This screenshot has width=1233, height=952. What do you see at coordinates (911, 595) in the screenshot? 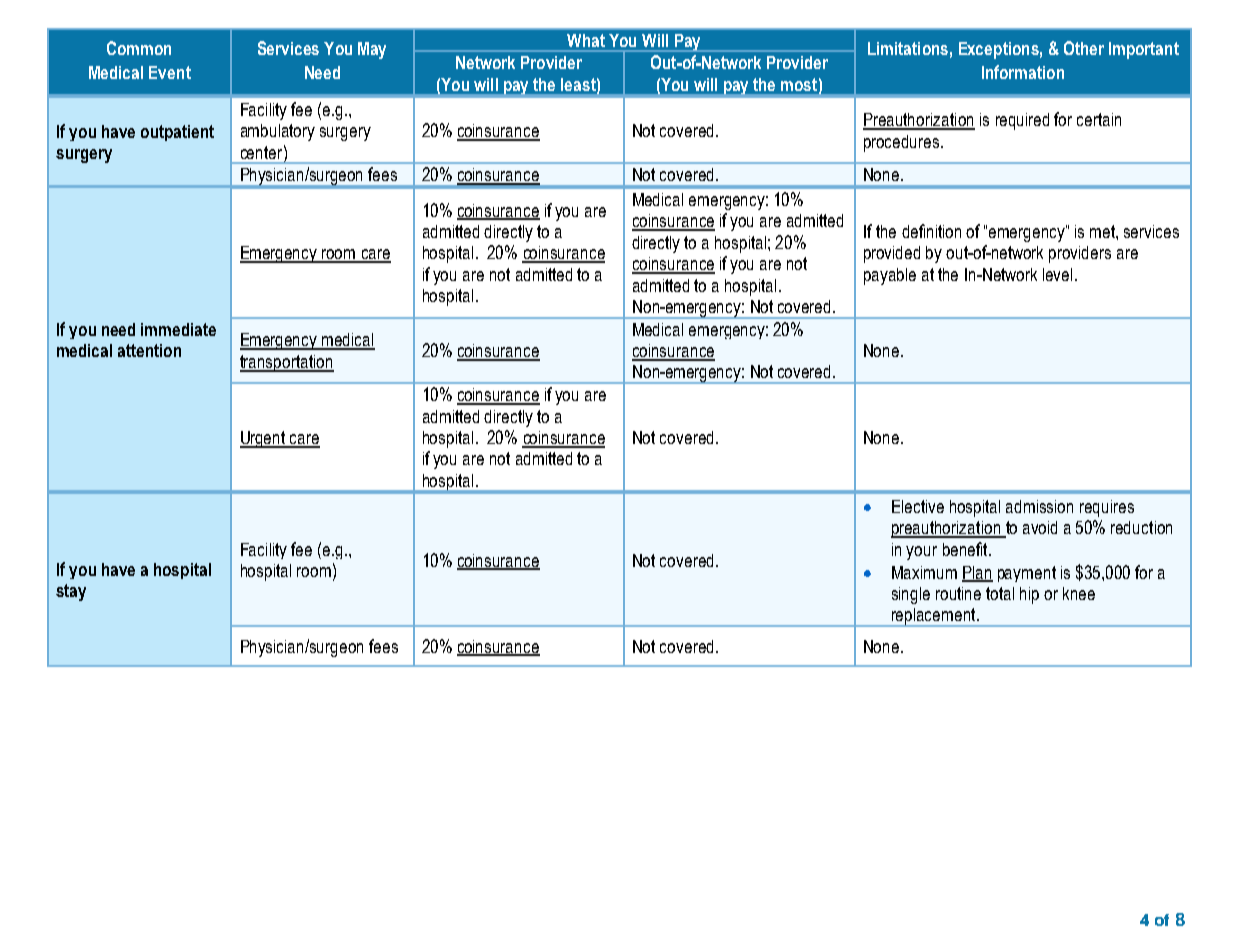
I see `single` at bounding box center [911, 595].
